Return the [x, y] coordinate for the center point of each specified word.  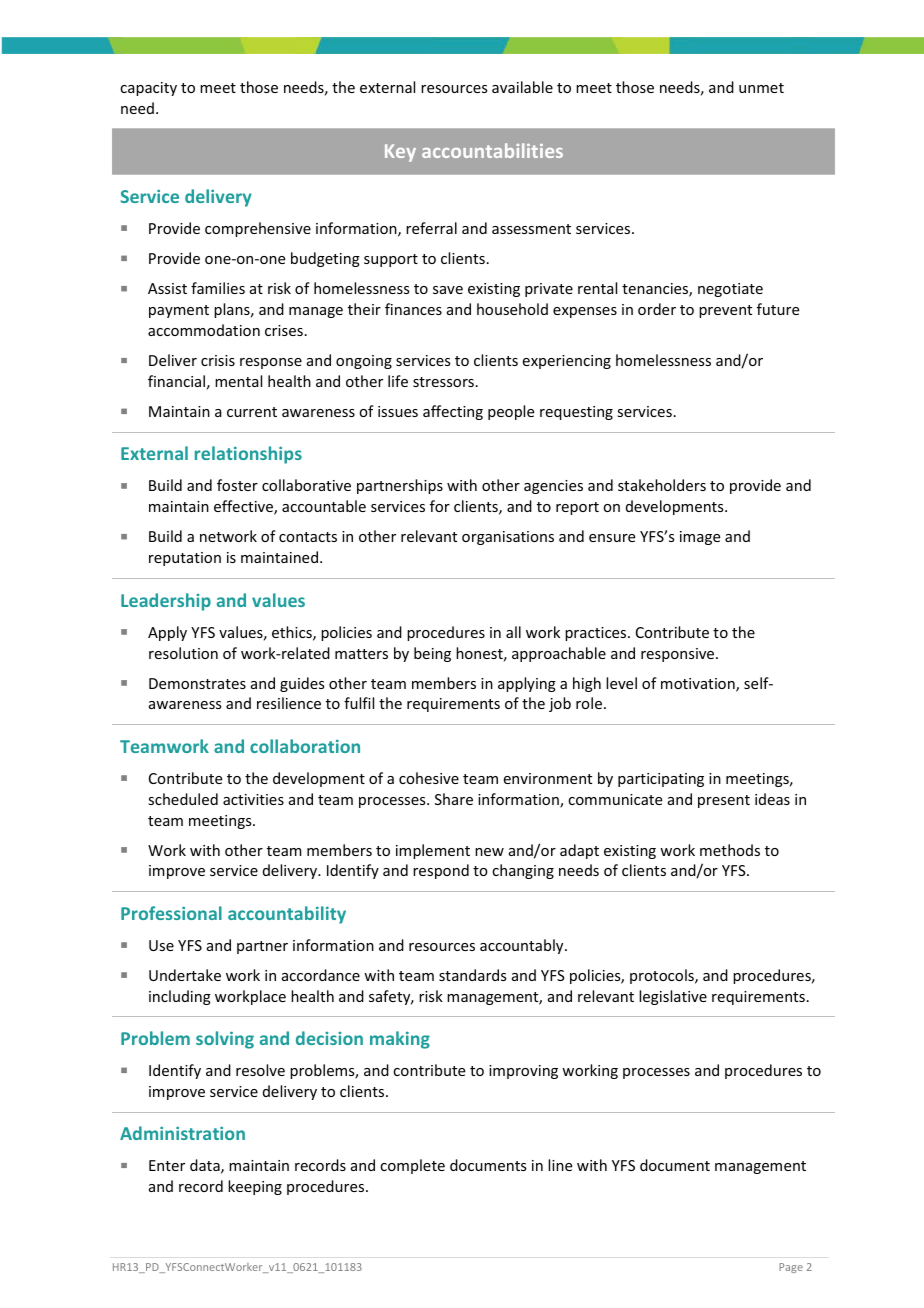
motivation [699, 685]
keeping [255, 1187]
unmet [761, 88]
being [432, 654]
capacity [148, 89]
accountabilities [492, 150]
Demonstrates [197, 683]
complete [412, 1166]
